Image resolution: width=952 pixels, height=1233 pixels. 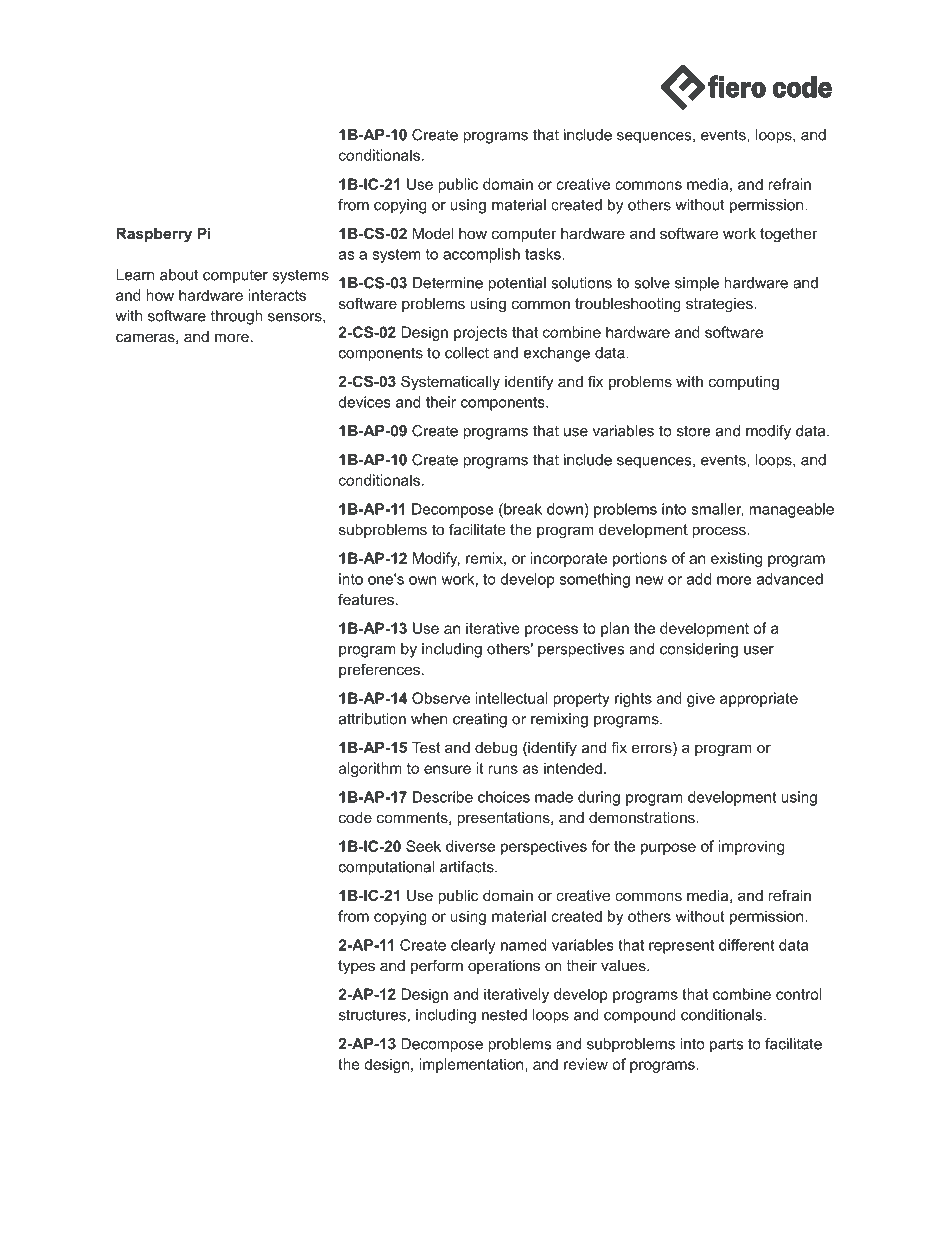 I want to click on preferences, so click(x=379, y=670).
